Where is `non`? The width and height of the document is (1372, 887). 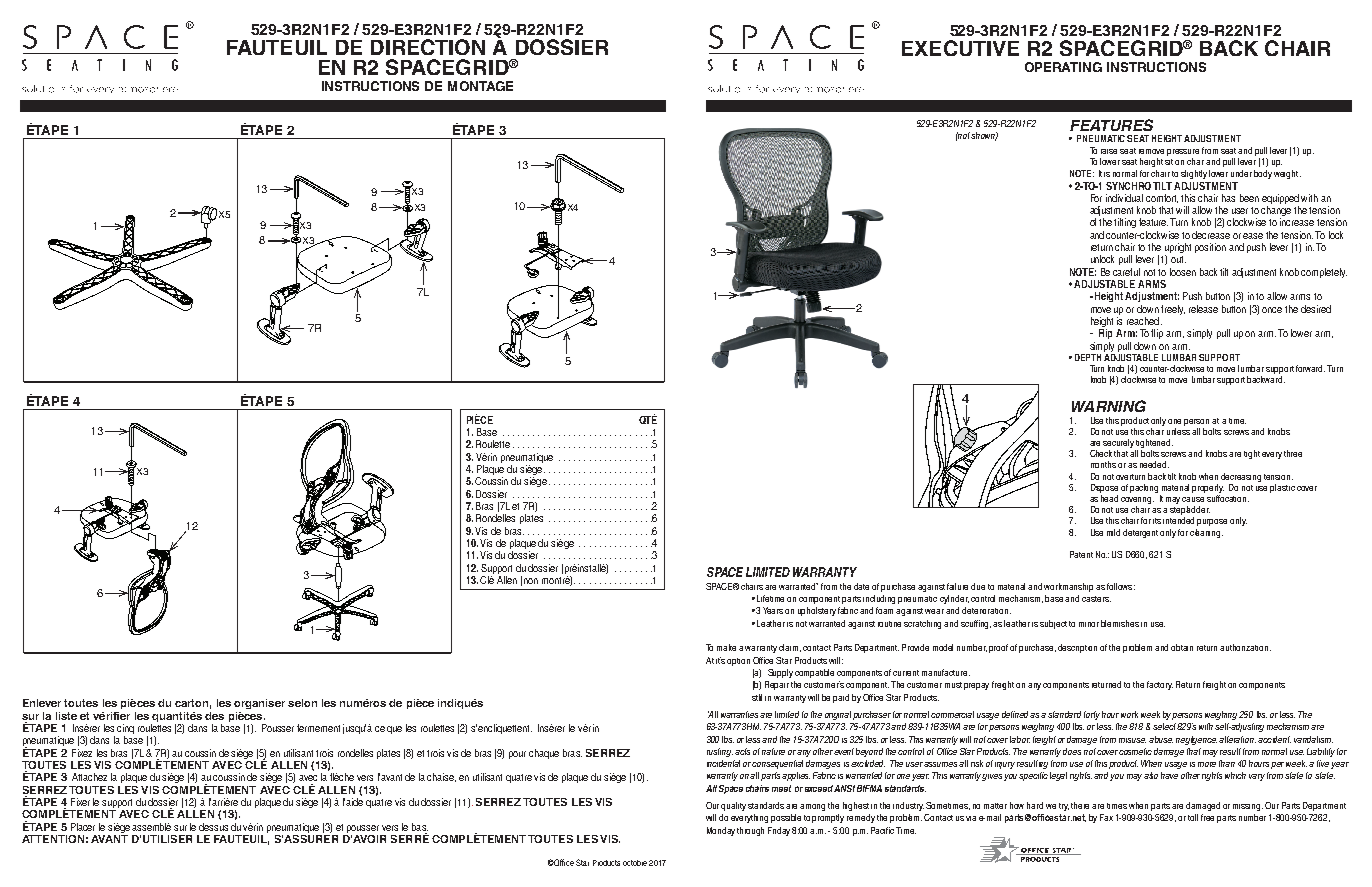
non is located at coordinates (531, 581).
